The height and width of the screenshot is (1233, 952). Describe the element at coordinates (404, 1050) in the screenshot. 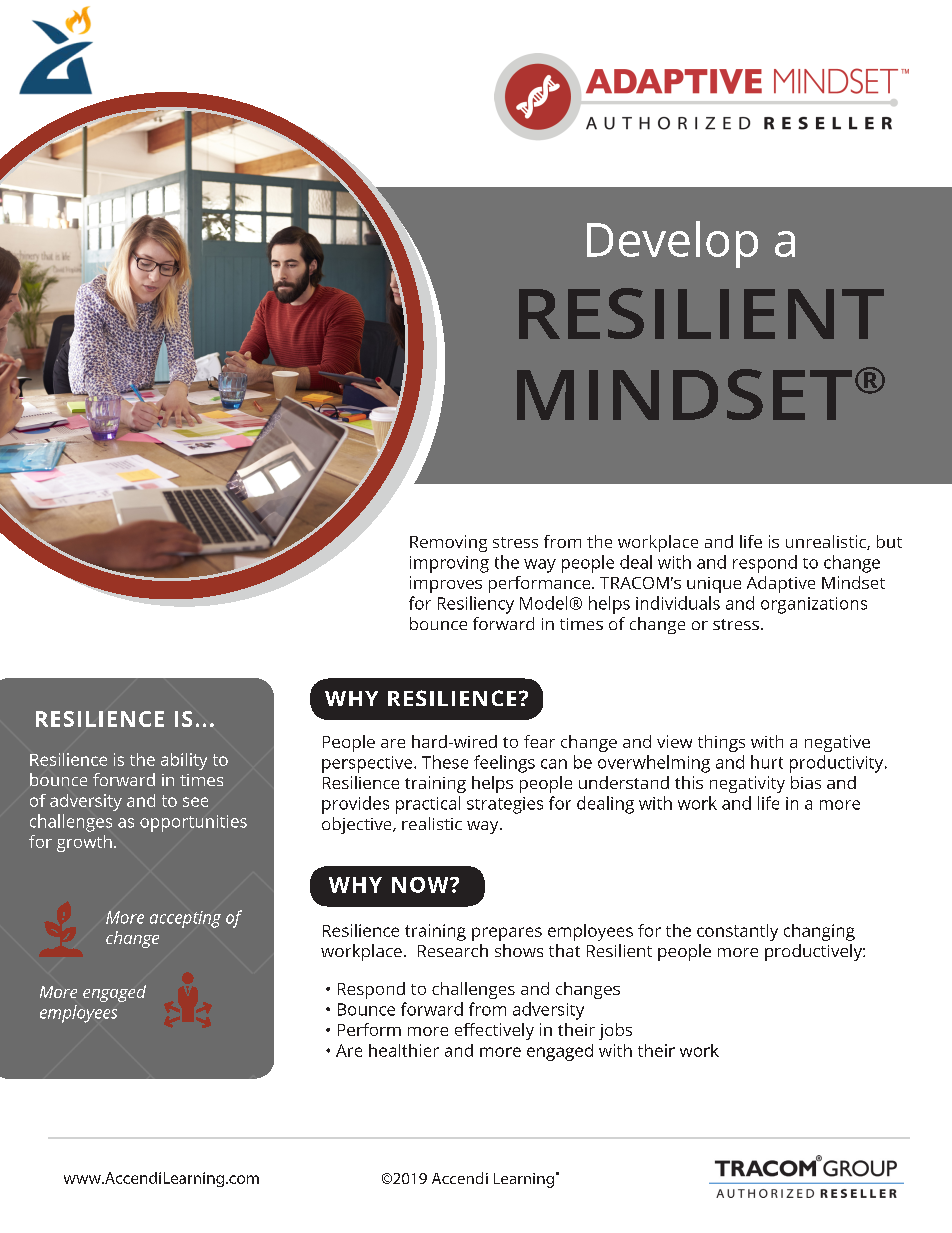

I see `healthier` at that location.
